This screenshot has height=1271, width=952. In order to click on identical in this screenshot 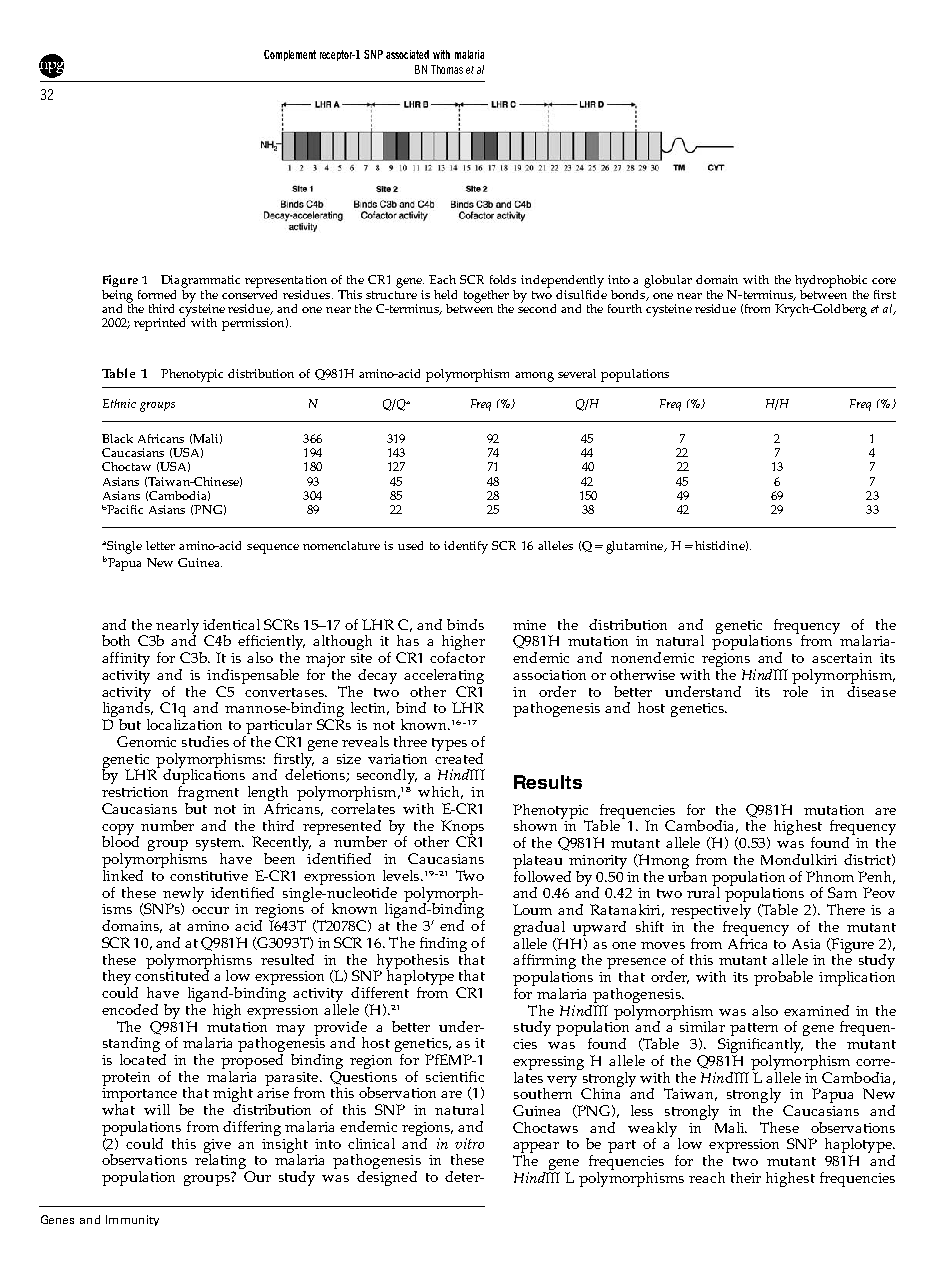, I will do `click(231, 624)`.
